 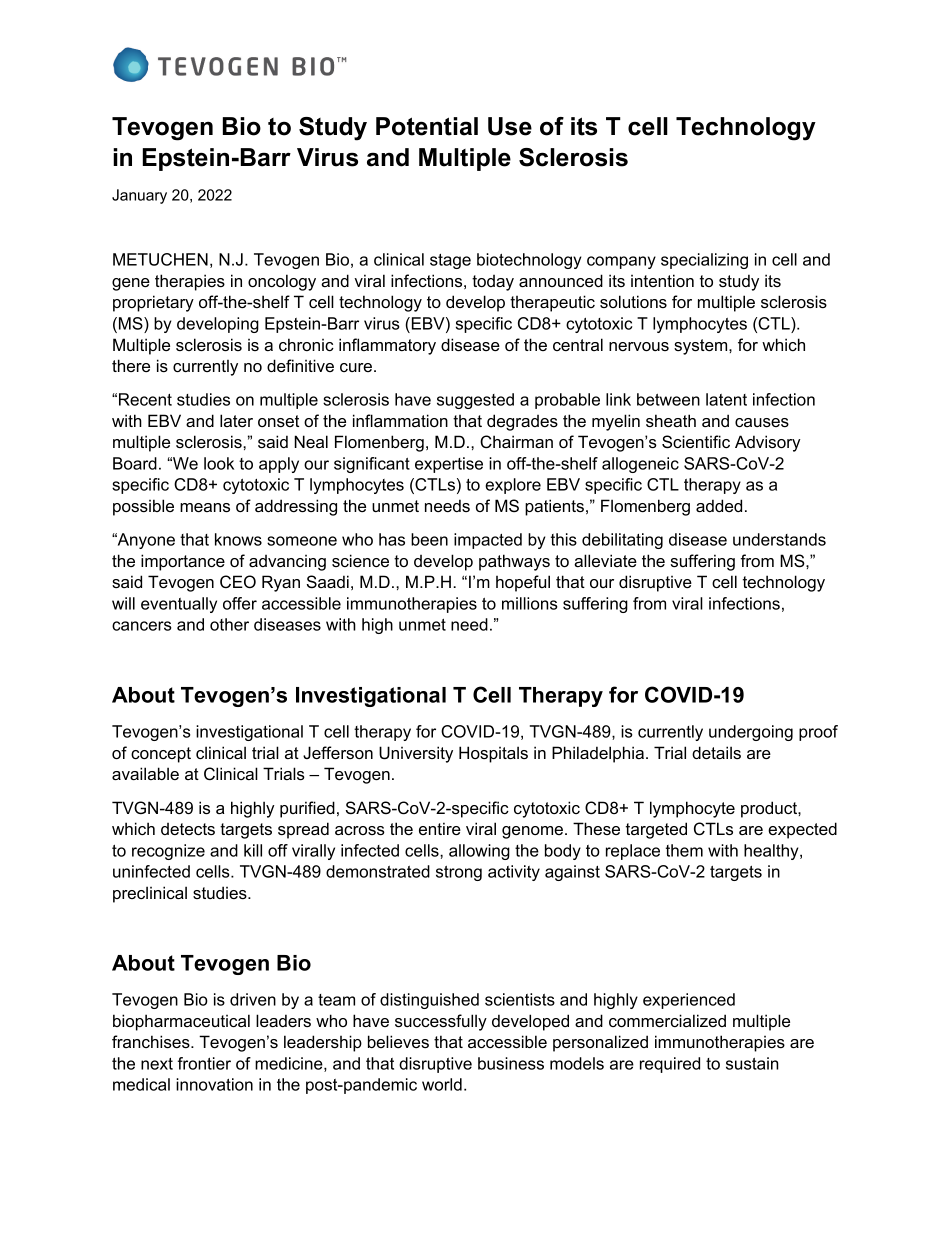 What do you see at coordinates (752, 1063) in the document?
I see `sustain` at bounding box center [752, 1063].
